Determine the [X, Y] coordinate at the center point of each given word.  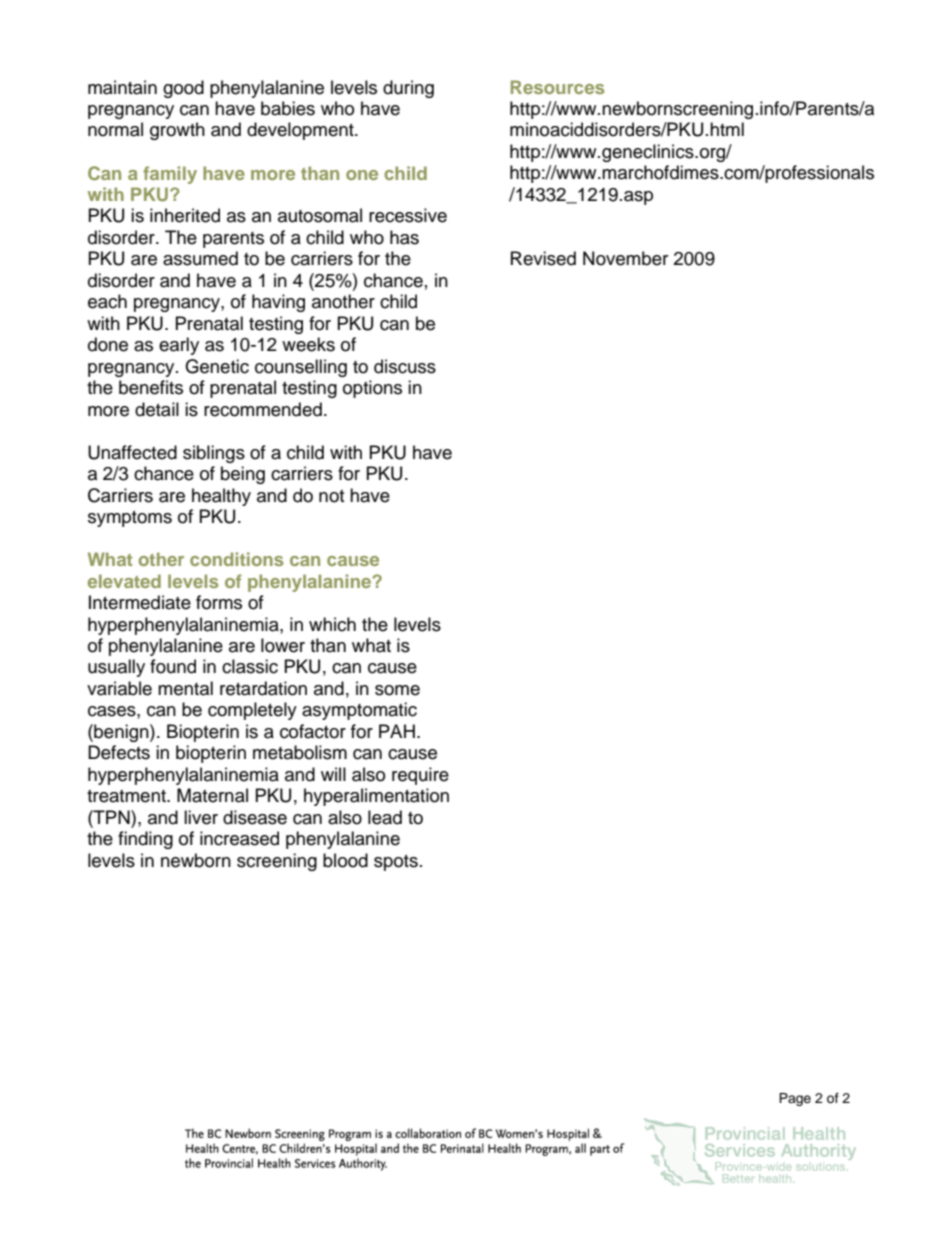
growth [177, 131]
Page [795, 1099]
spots [396, 863]
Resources [557, 87]
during [408, 89]
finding [145, 840]
